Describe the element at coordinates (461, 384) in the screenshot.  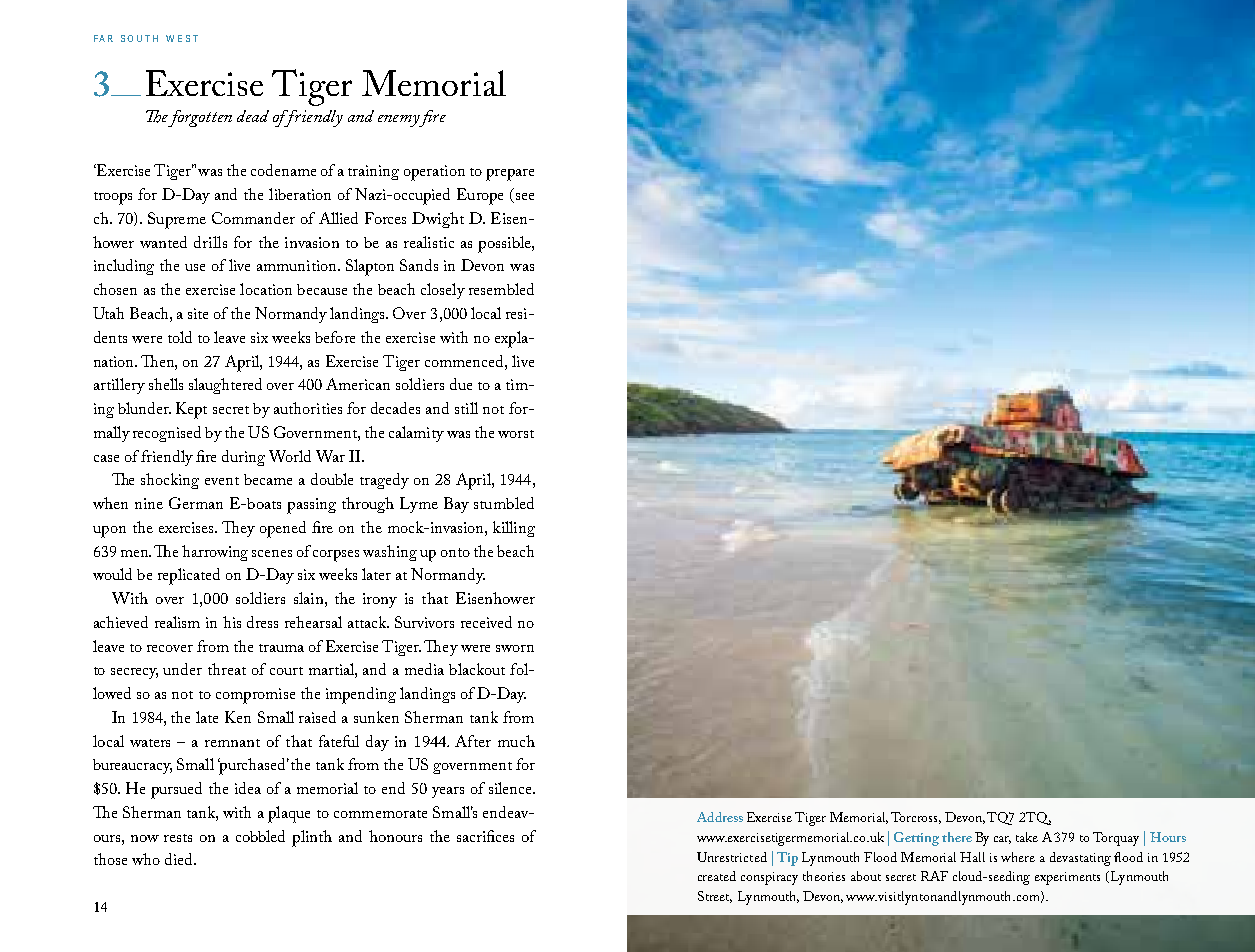
I see `due` at that location.
